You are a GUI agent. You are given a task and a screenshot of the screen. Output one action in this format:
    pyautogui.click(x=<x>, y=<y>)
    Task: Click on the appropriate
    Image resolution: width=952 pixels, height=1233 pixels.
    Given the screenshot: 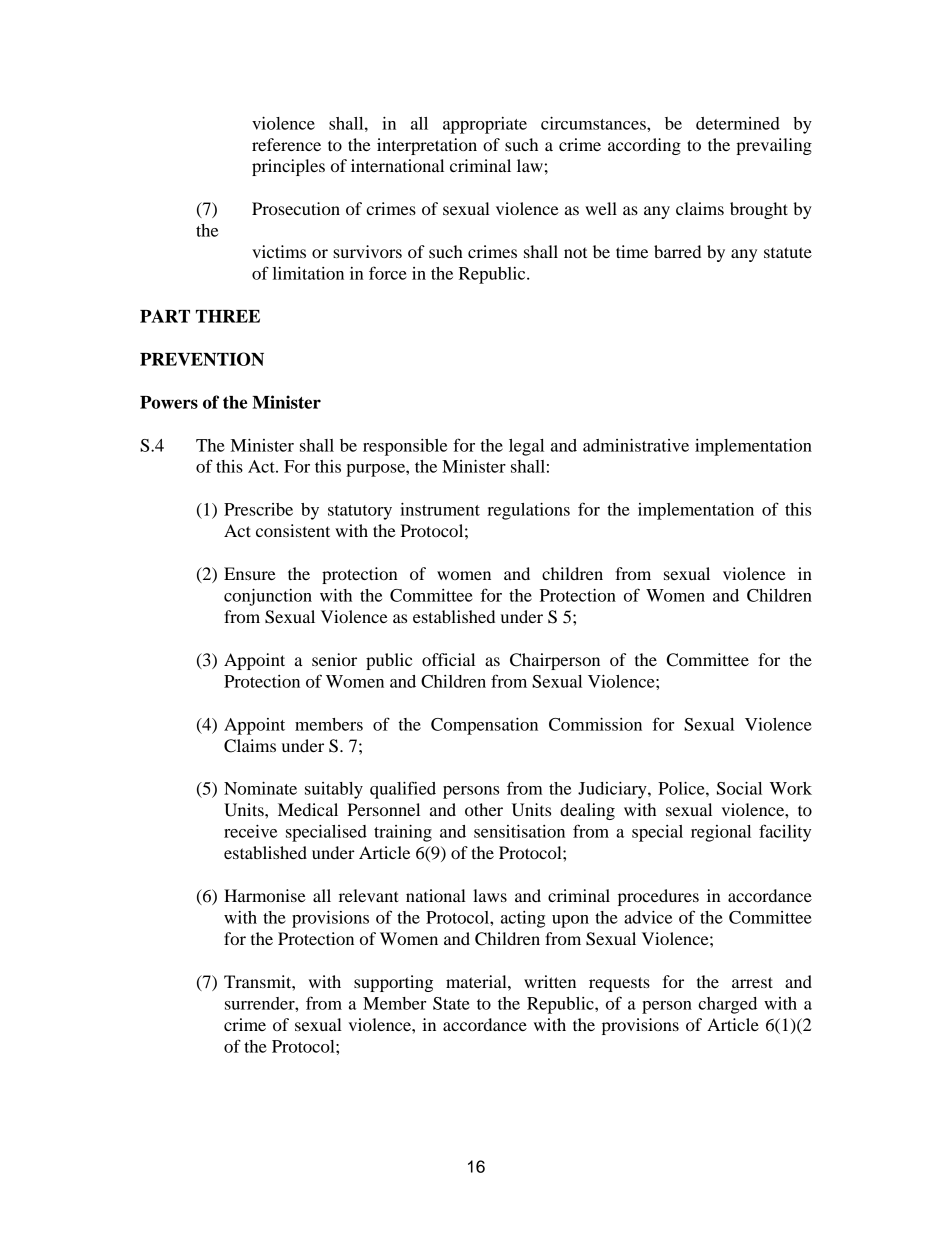 What is the action you would take?
    pyautogui.click(x=485, y=125)
